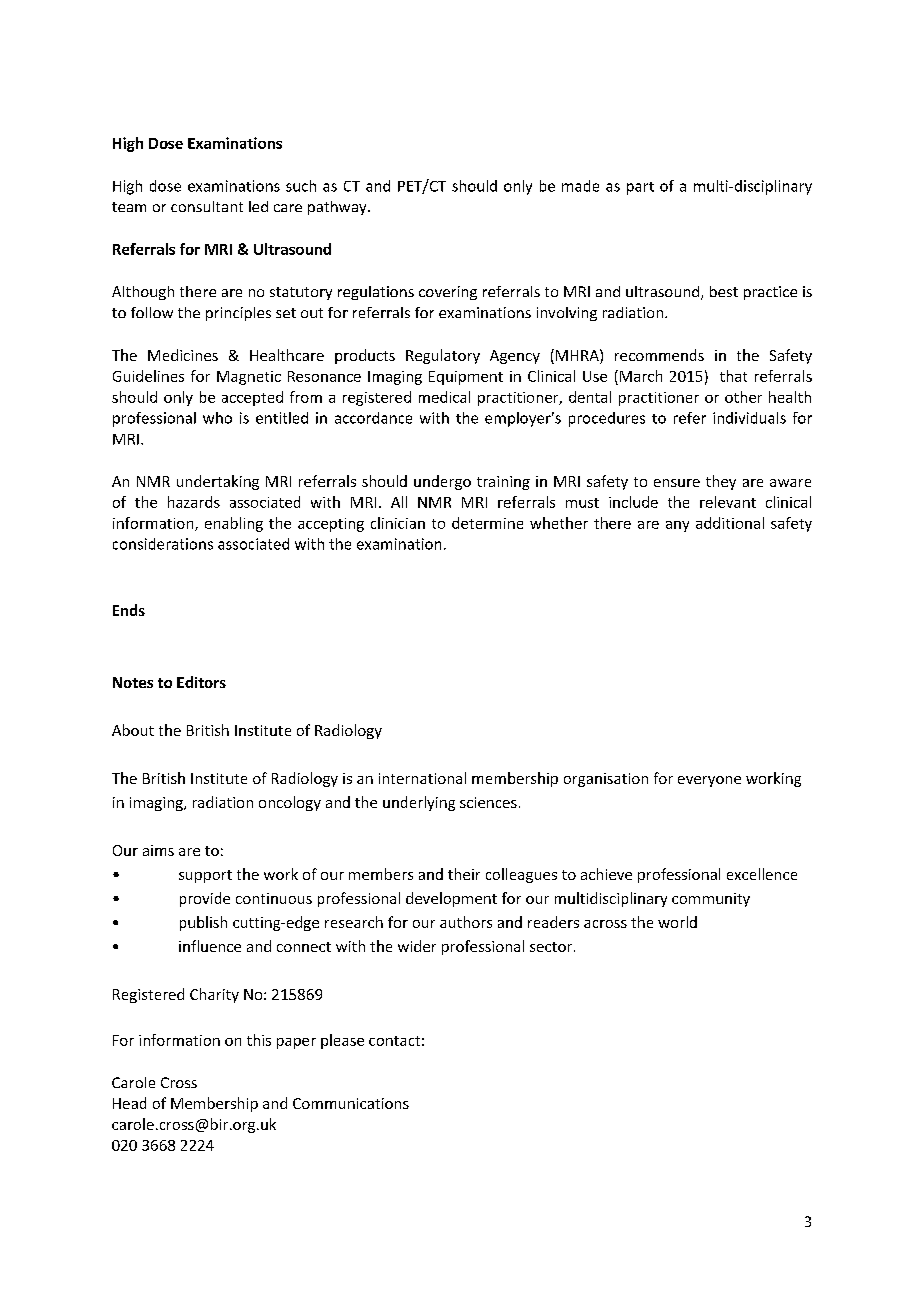  Describe the element at coordinates (259, 1040) in the screenshot. I see `this` at that location.
